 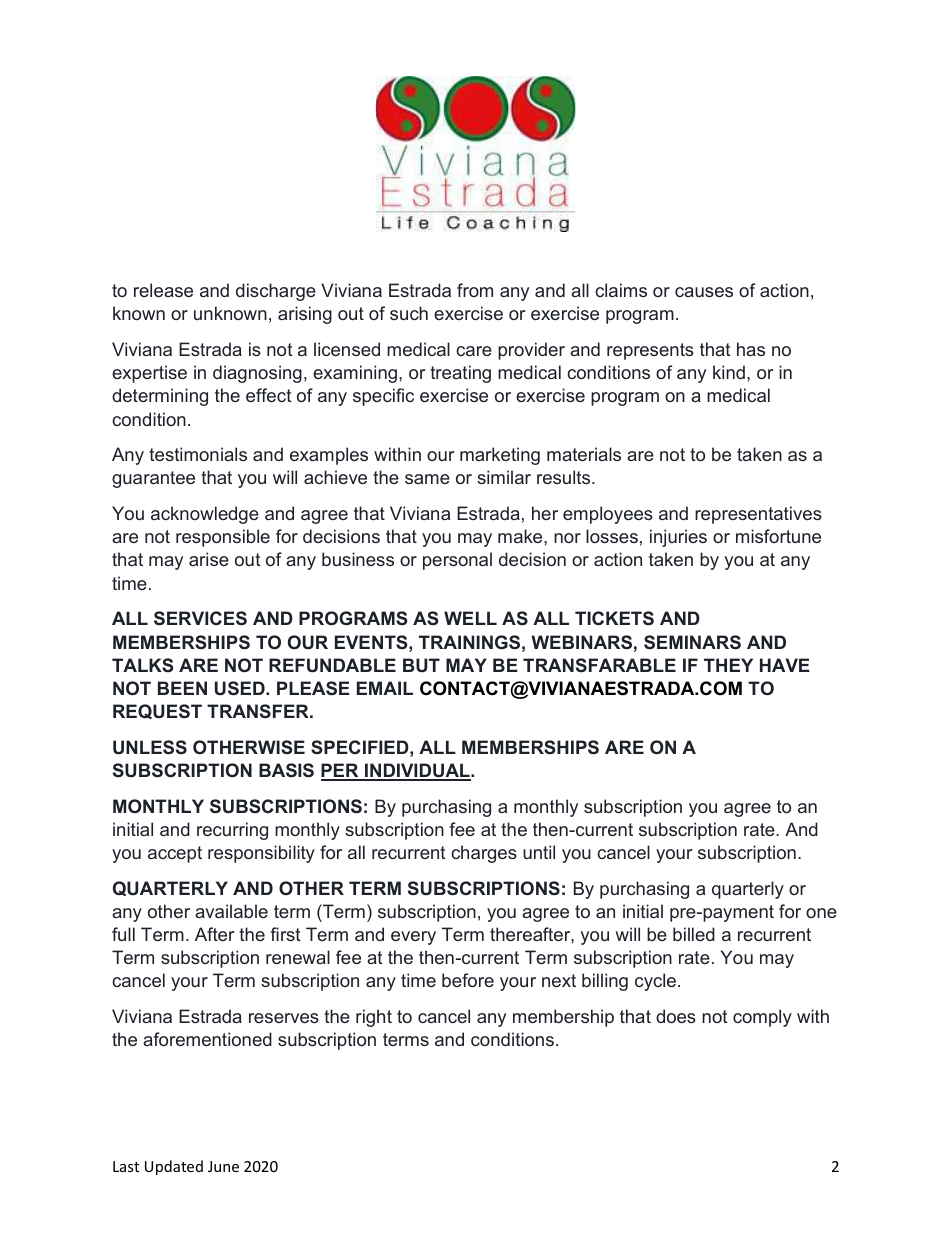 I want to click on release, so click(x=163, y=290).
